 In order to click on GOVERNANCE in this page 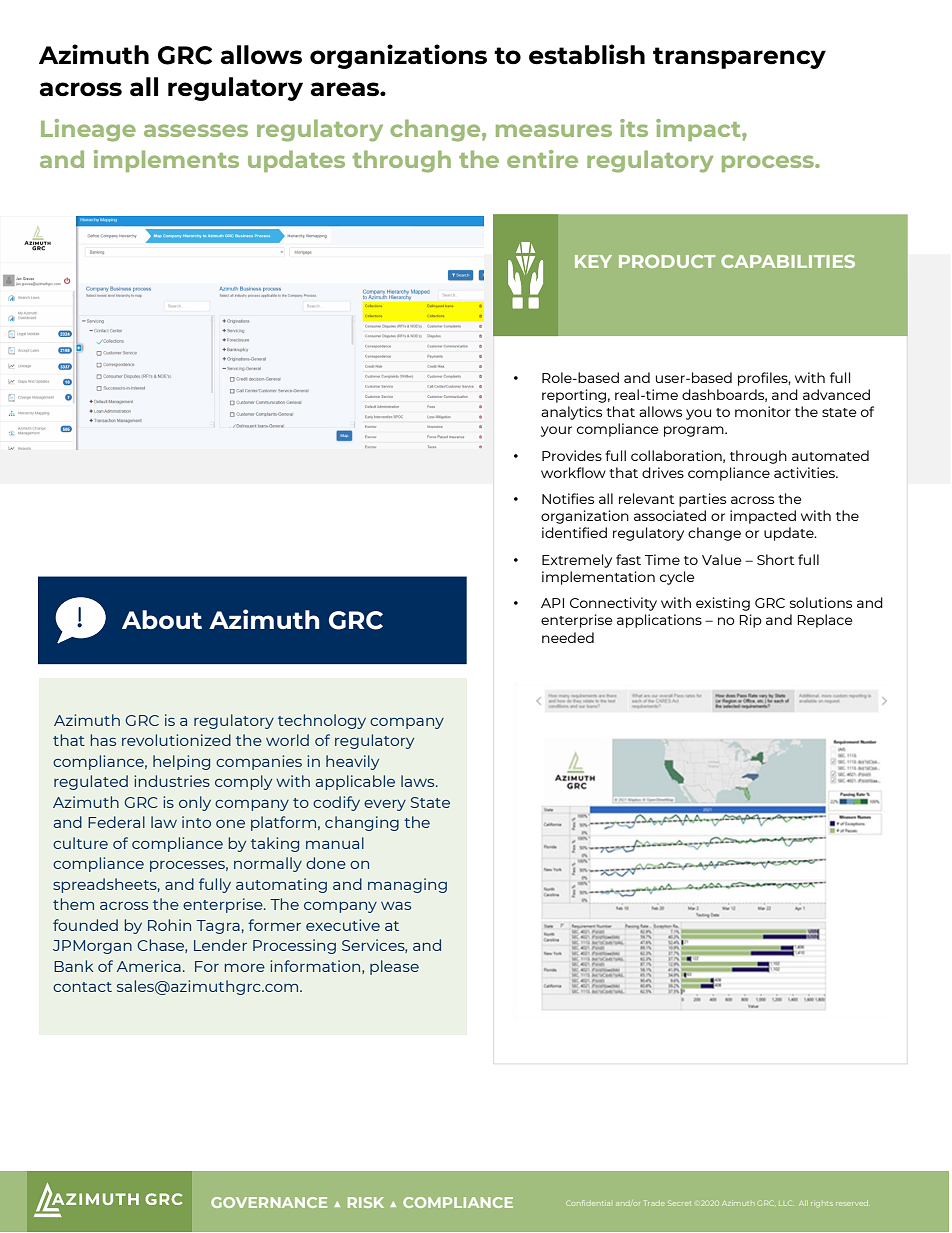, I will do `click(269, 1202)`.
